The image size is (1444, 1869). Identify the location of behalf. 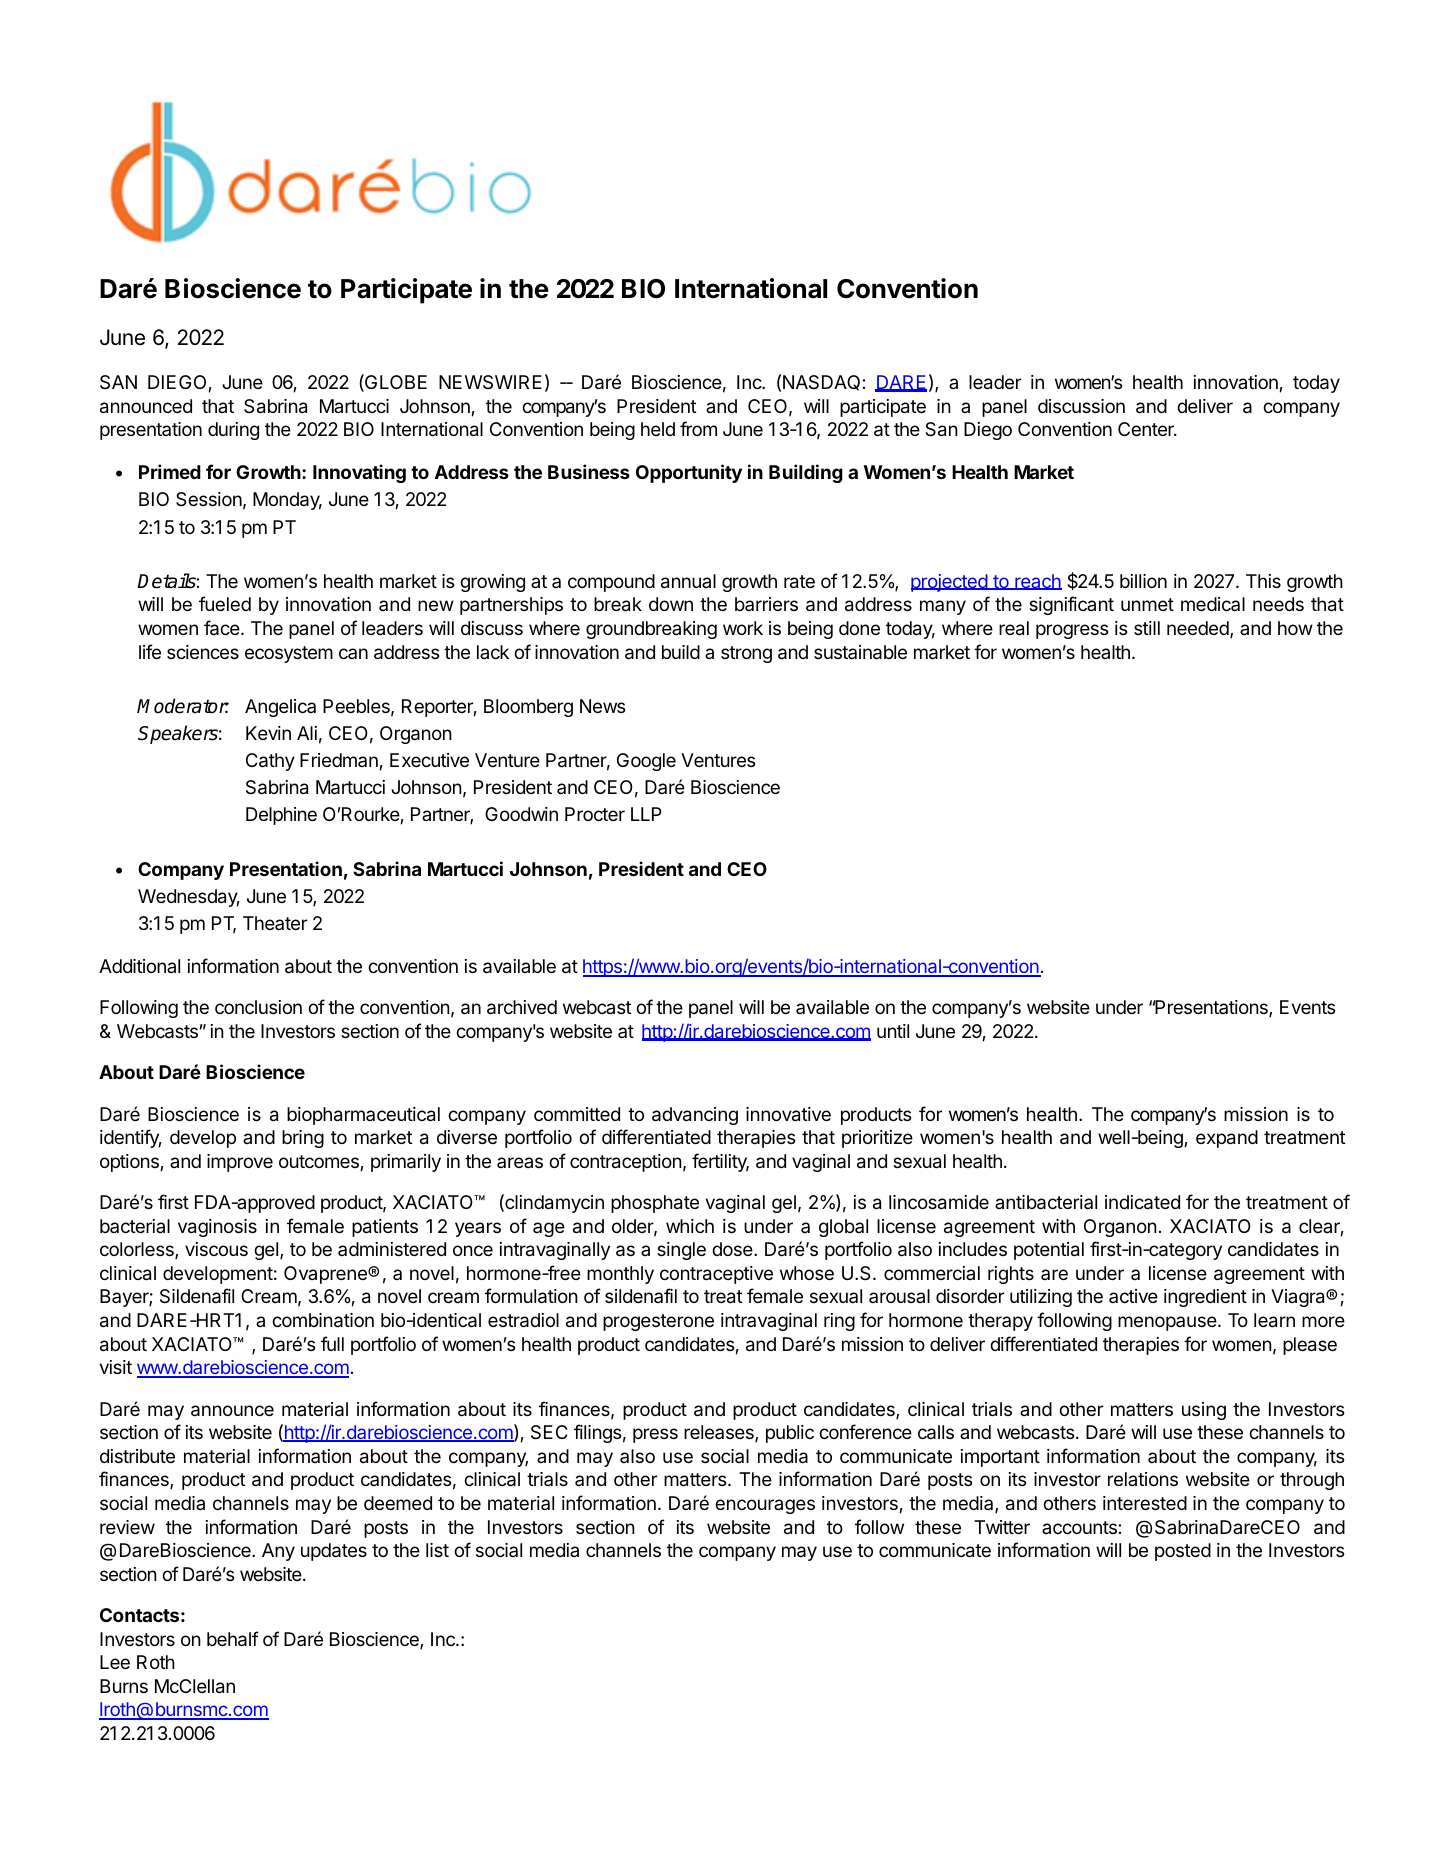
(233, 1639).
